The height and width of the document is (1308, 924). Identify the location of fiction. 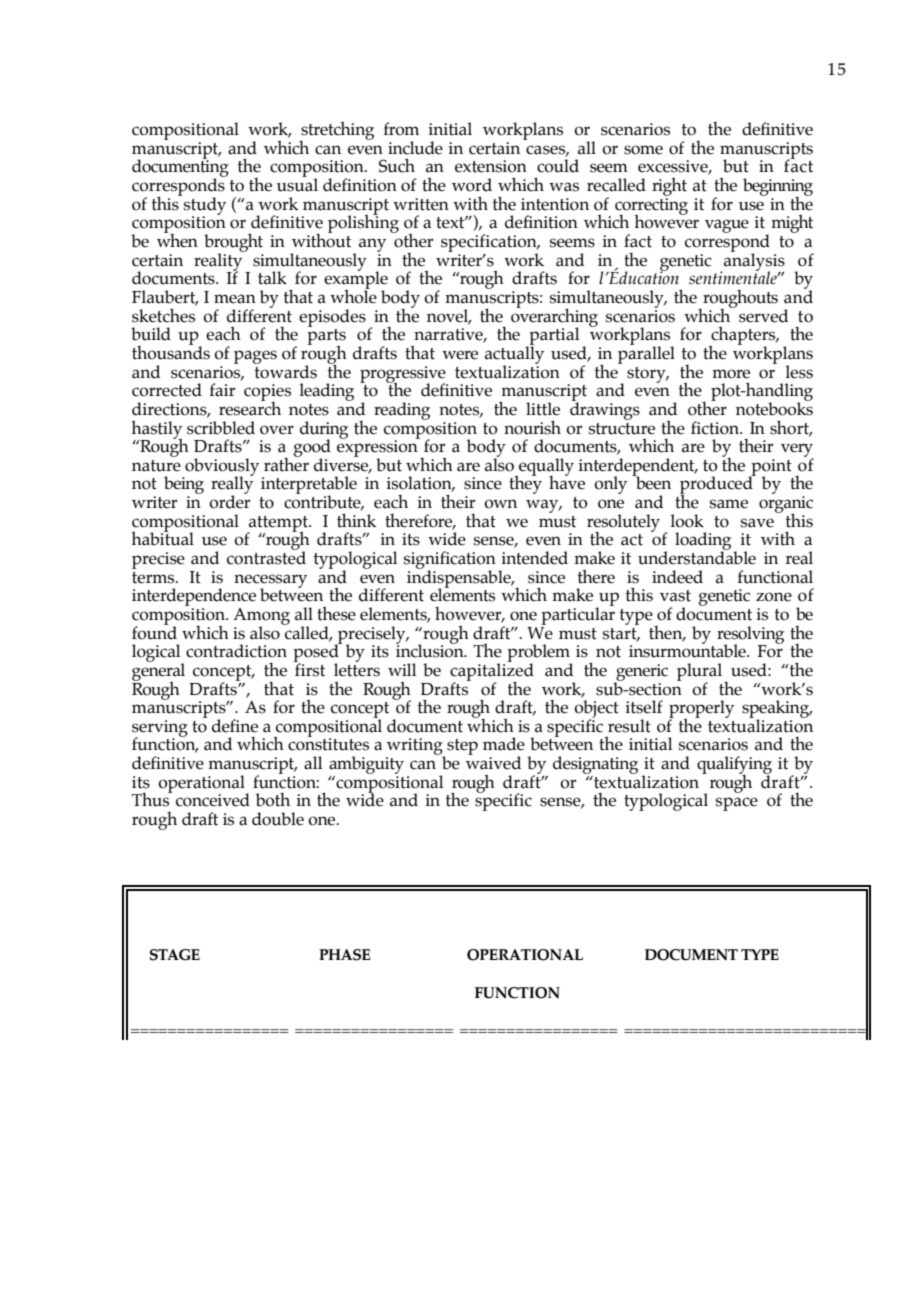
(716, 428).
